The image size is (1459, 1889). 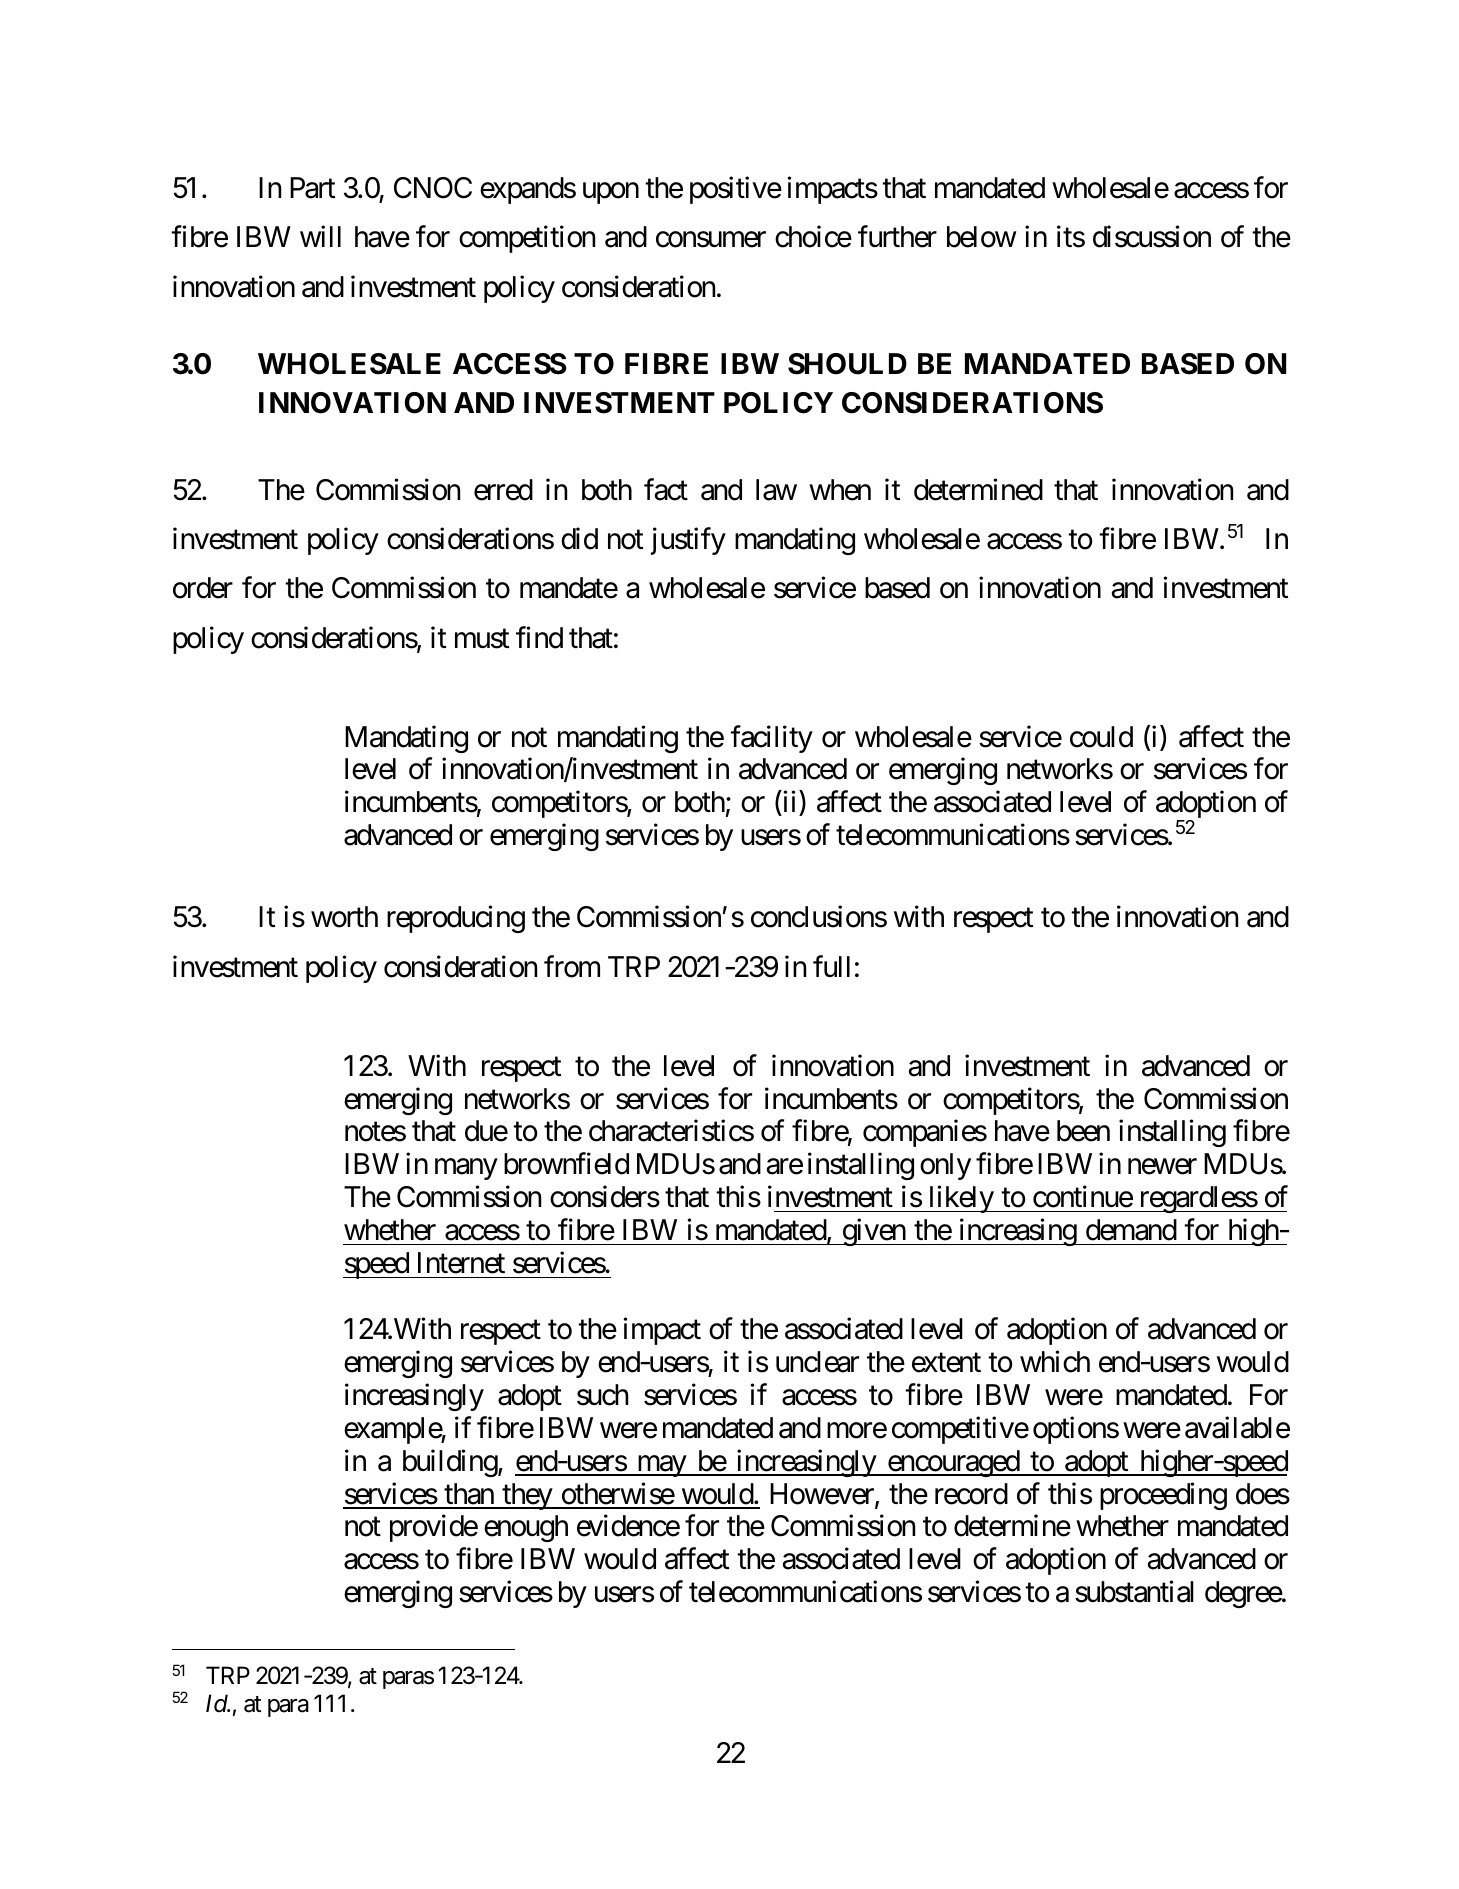 What do you see at coordinates (1134, 1592) in the document?
I see `substantial` at bounding box center [1134, 1592].
